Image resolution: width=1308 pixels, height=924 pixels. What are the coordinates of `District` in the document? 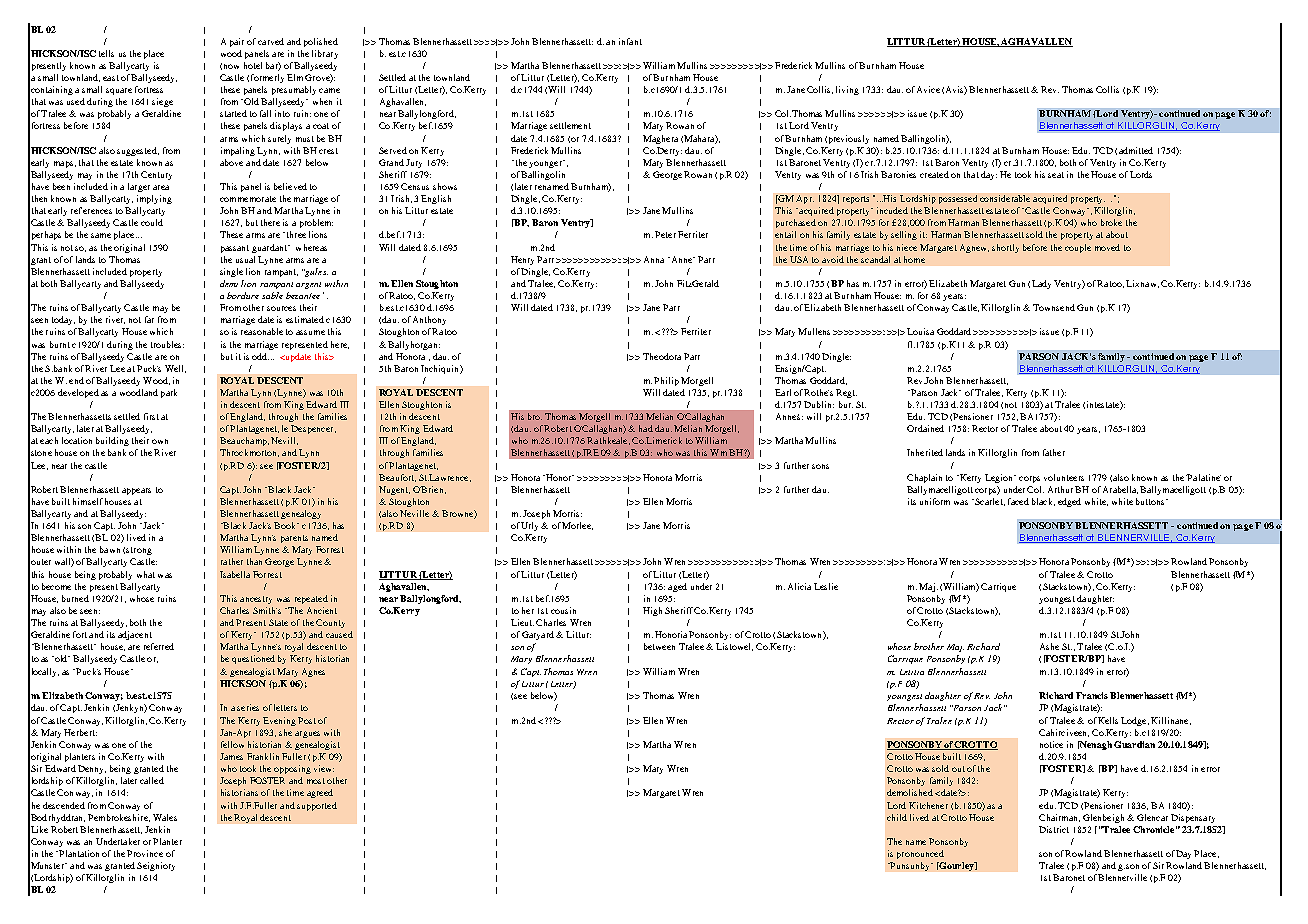 It's located at (1054, 829).
